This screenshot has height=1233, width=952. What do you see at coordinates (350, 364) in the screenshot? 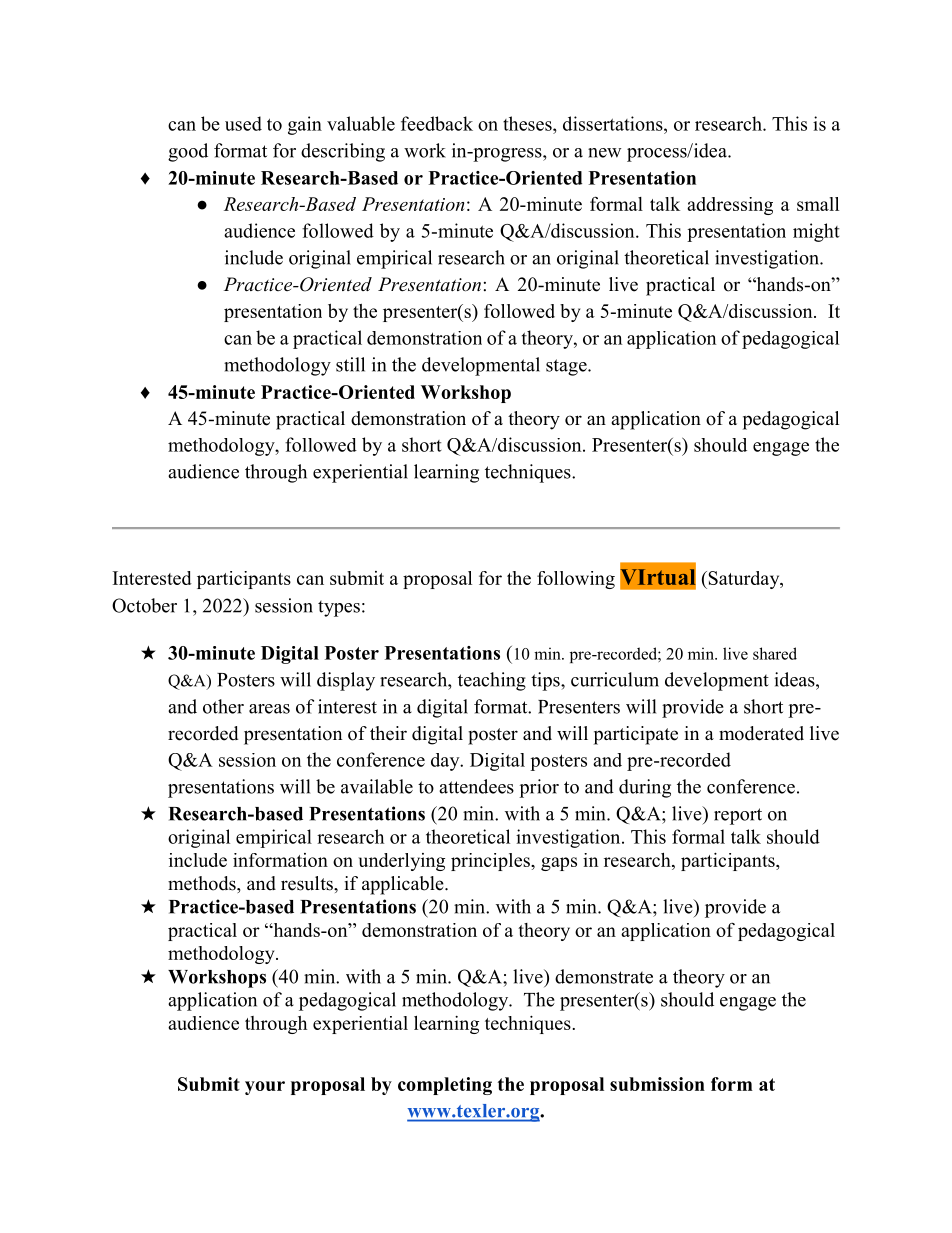
I see `still` at bounding box center [350, 364].
